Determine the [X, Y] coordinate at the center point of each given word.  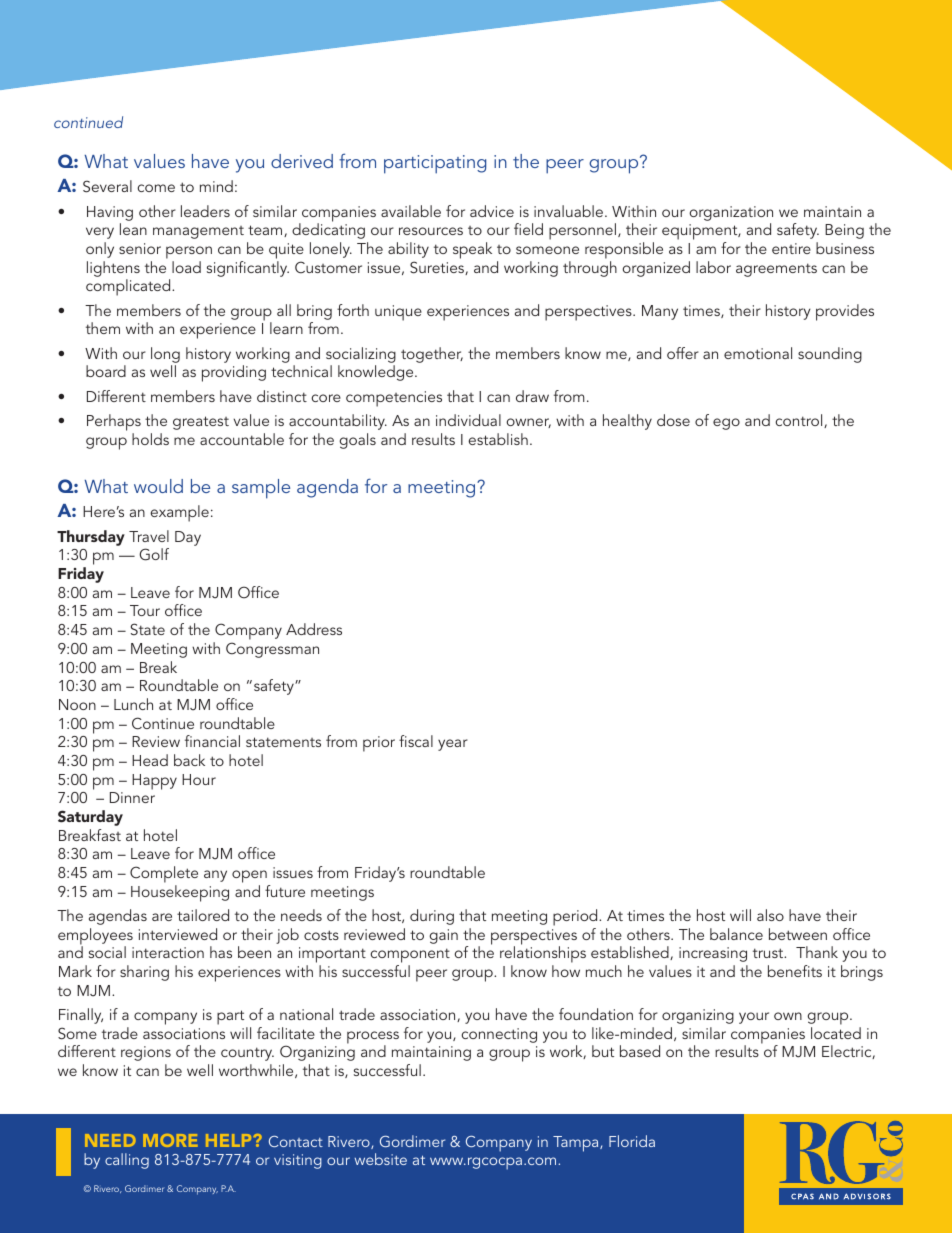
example [179, 513]
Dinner [132, 797]
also [770, 915]
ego [726, 424]
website [380, 1159]
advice [492, 211]
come [156, 188]
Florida [632, 1141]
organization [731, 213]
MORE [170, 1140]
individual [468, 420]
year [453, 745]
